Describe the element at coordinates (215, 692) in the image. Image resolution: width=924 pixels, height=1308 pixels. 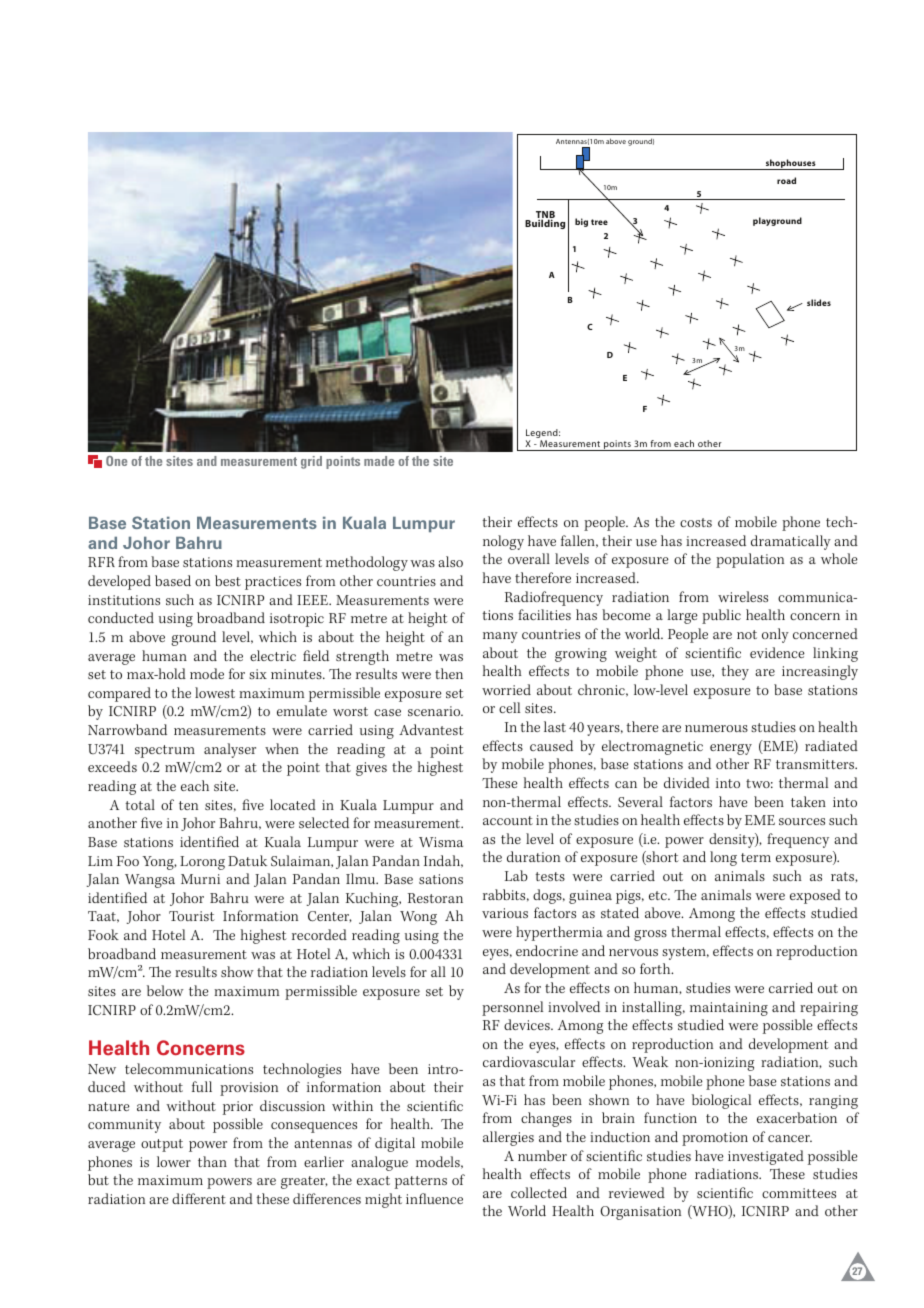
I see `lowest` at that location.
